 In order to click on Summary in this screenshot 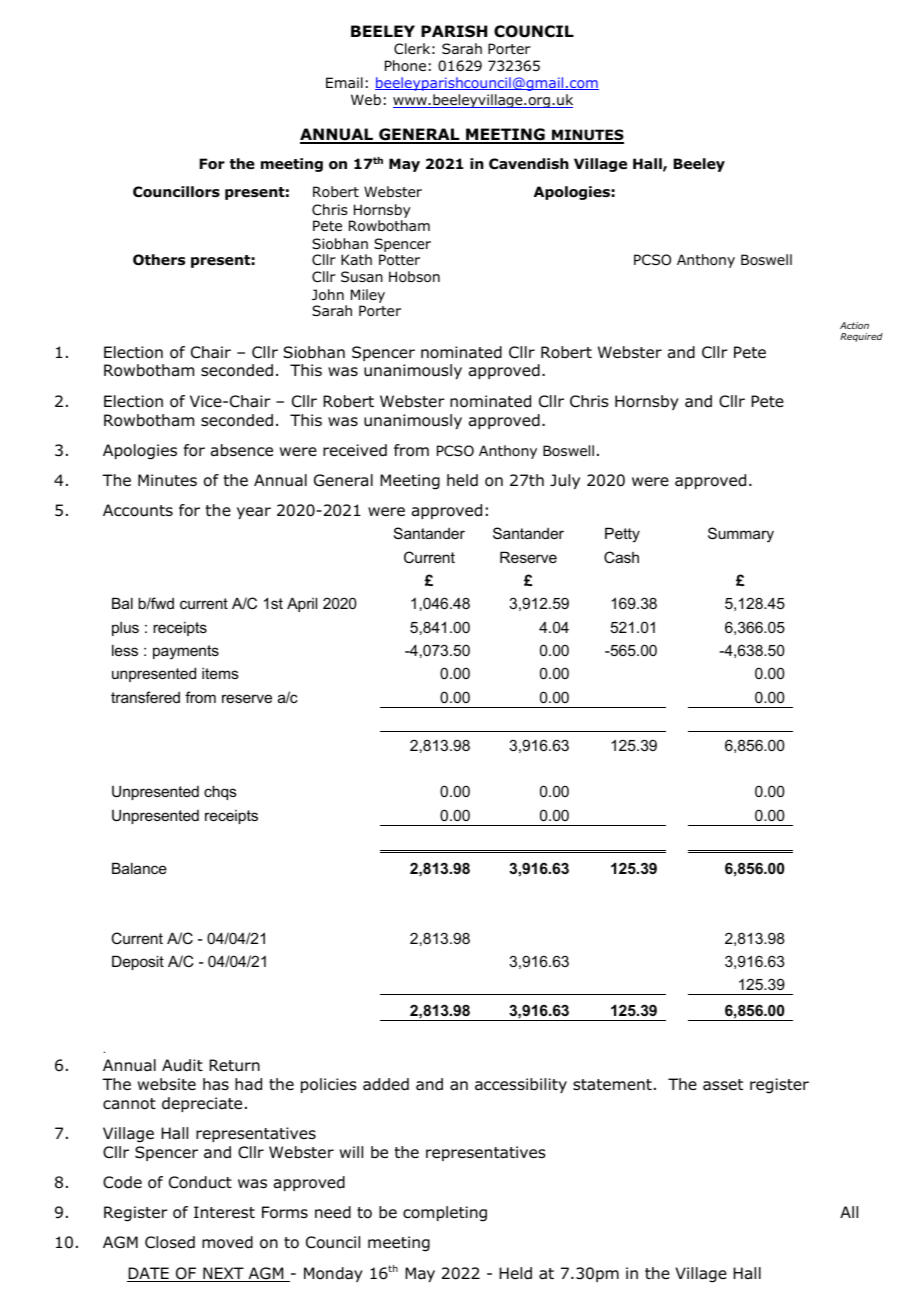, I will do `click(741, 535)`.
